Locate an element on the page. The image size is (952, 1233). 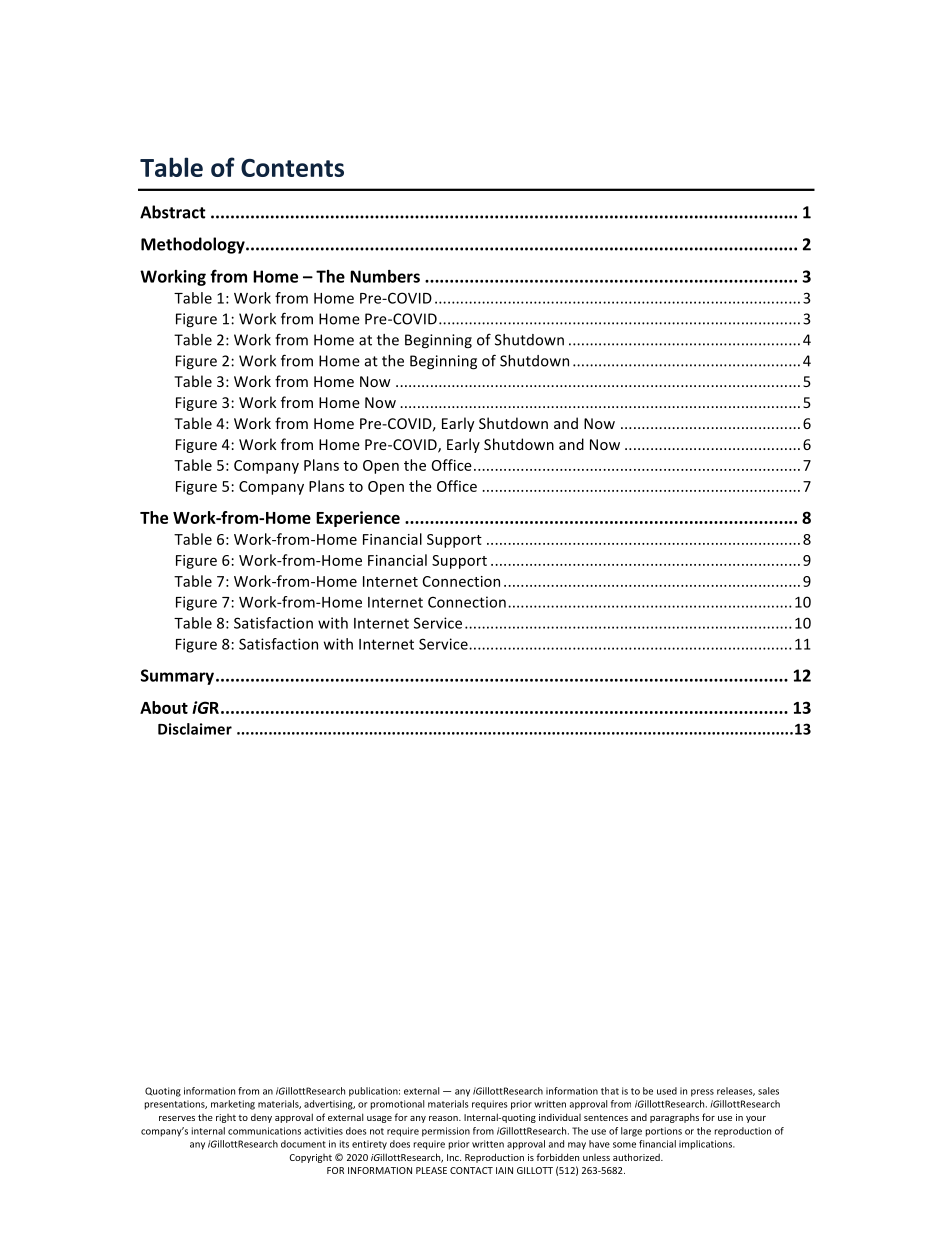
Numbers is located at coordinates (385, 276).
